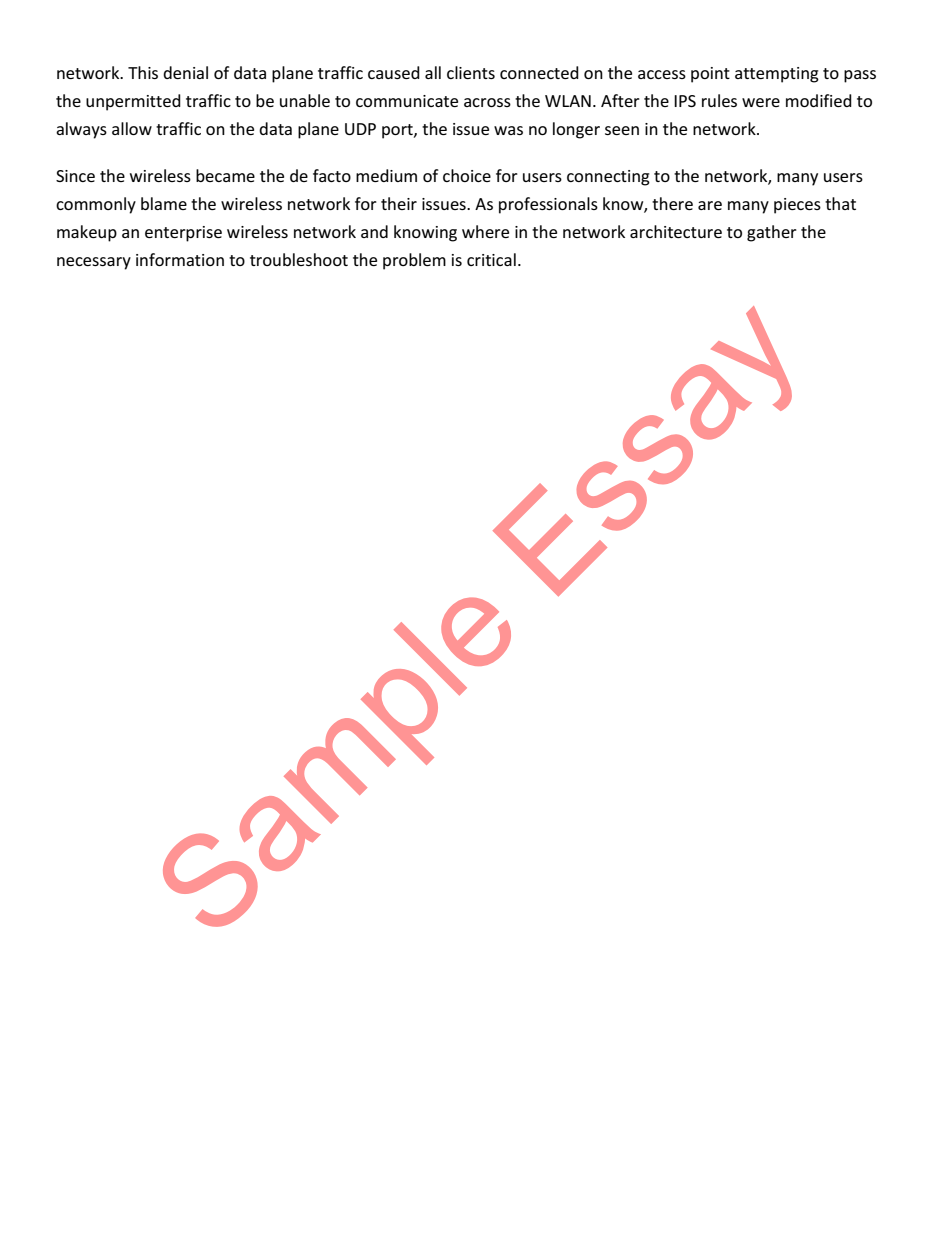  I want to click on choice, so click(467, 175).
